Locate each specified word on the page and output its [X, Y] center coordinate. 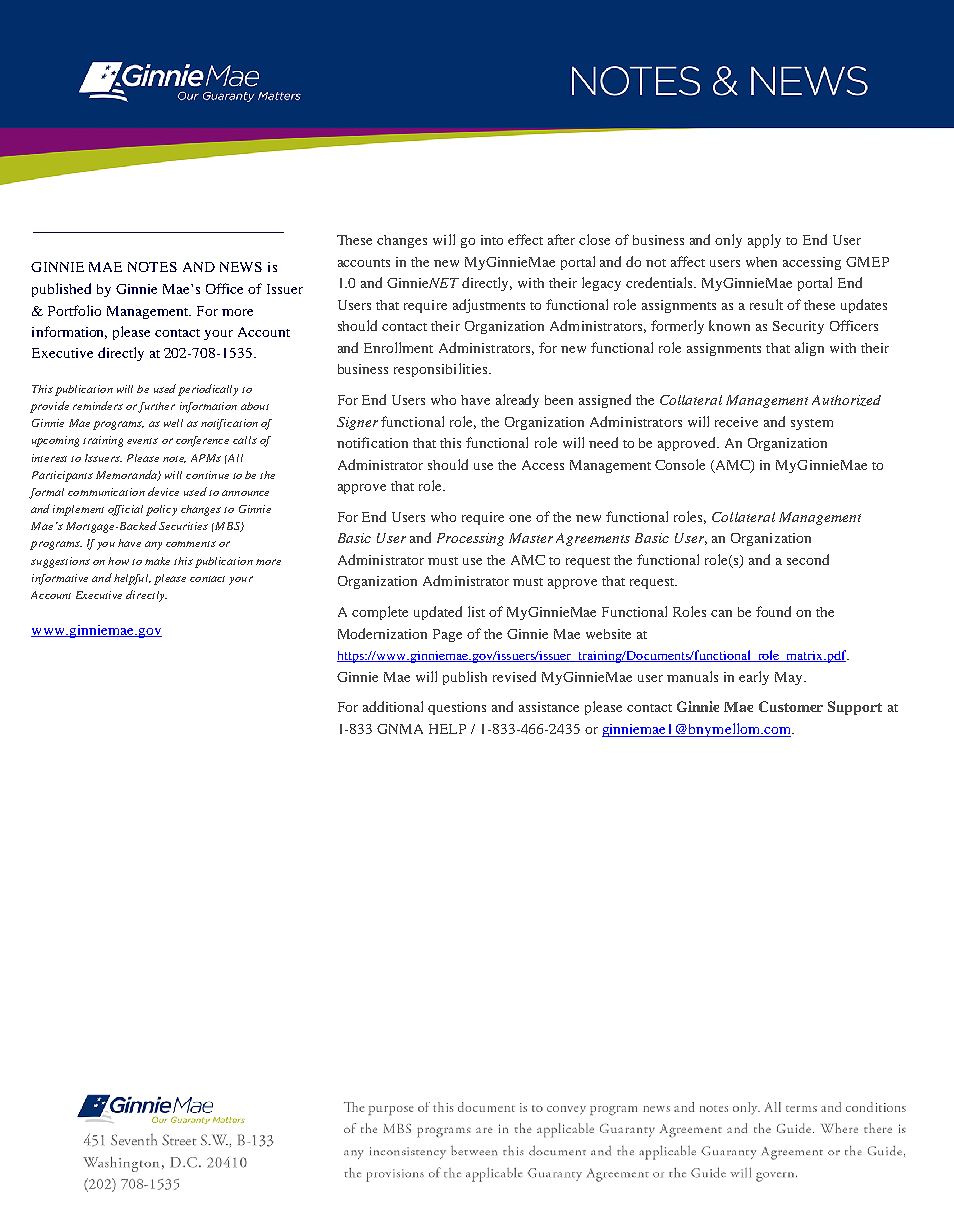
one [520, 518]
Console [680, 464]
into [492, 240]
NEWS [241, 267]
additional [393, 706]
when [761, 262]
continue [207, 475]
